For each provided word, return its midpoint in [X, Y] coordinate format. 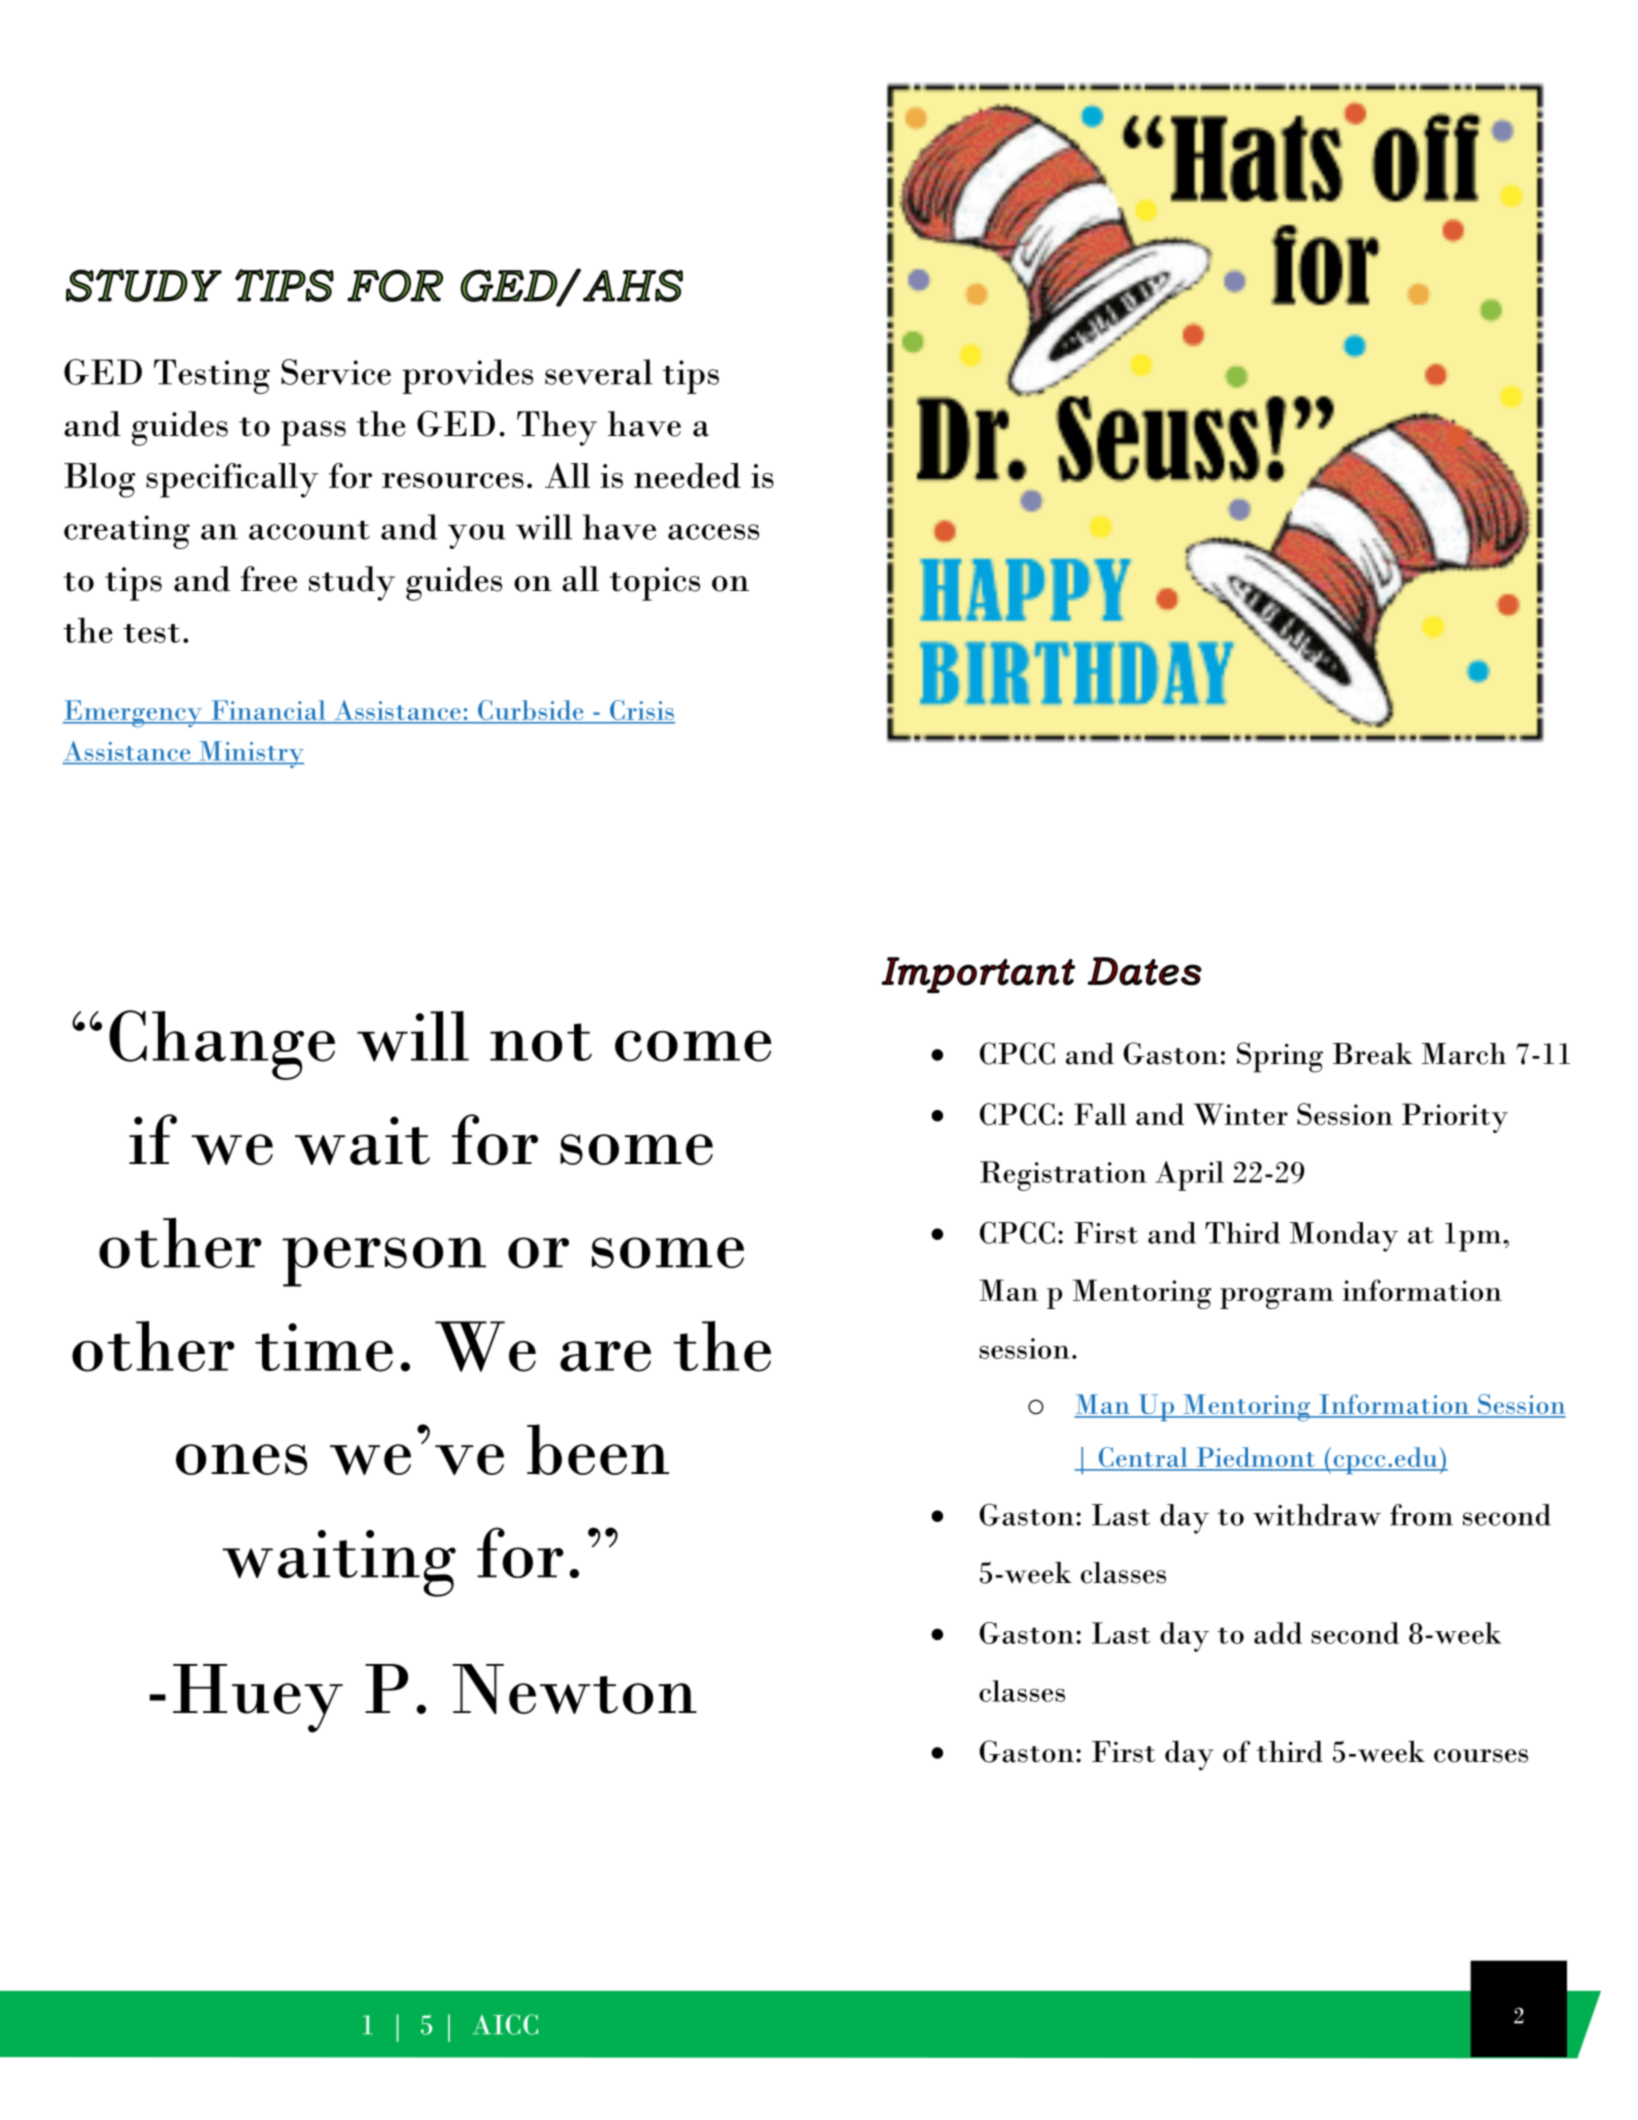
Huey [258, 1698]
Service [336, 372]
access [713, 532]
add [1278, 1633]
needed [687, 475]
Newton [574, 1689]
